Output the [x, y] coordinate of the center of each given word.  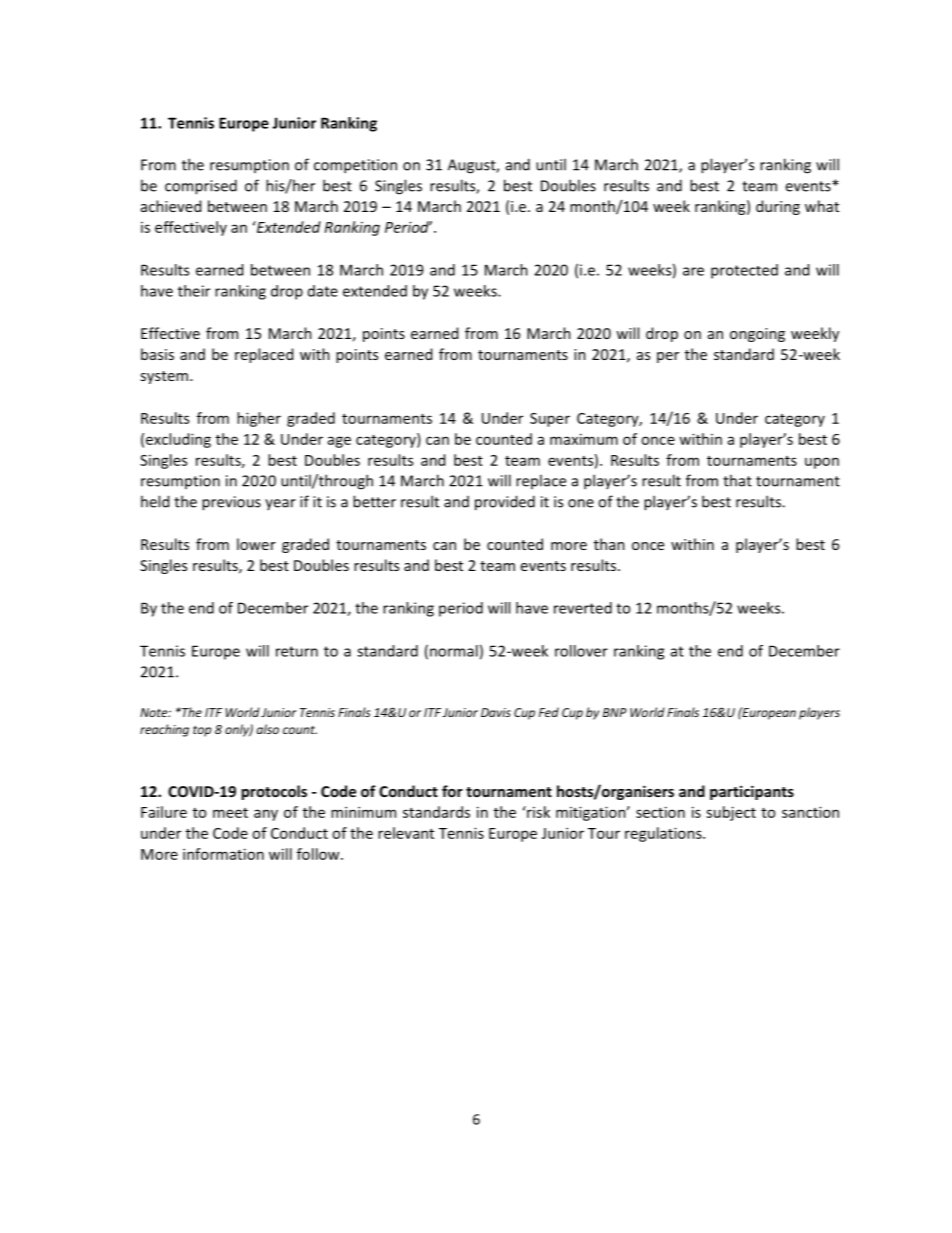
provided [505, 503]
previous [231, 503]
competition [355, 166]
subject [731, 813]
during [778, 207]
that [737, 480]
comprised [201, 187]
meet [230, 813]
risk [537, 812]
